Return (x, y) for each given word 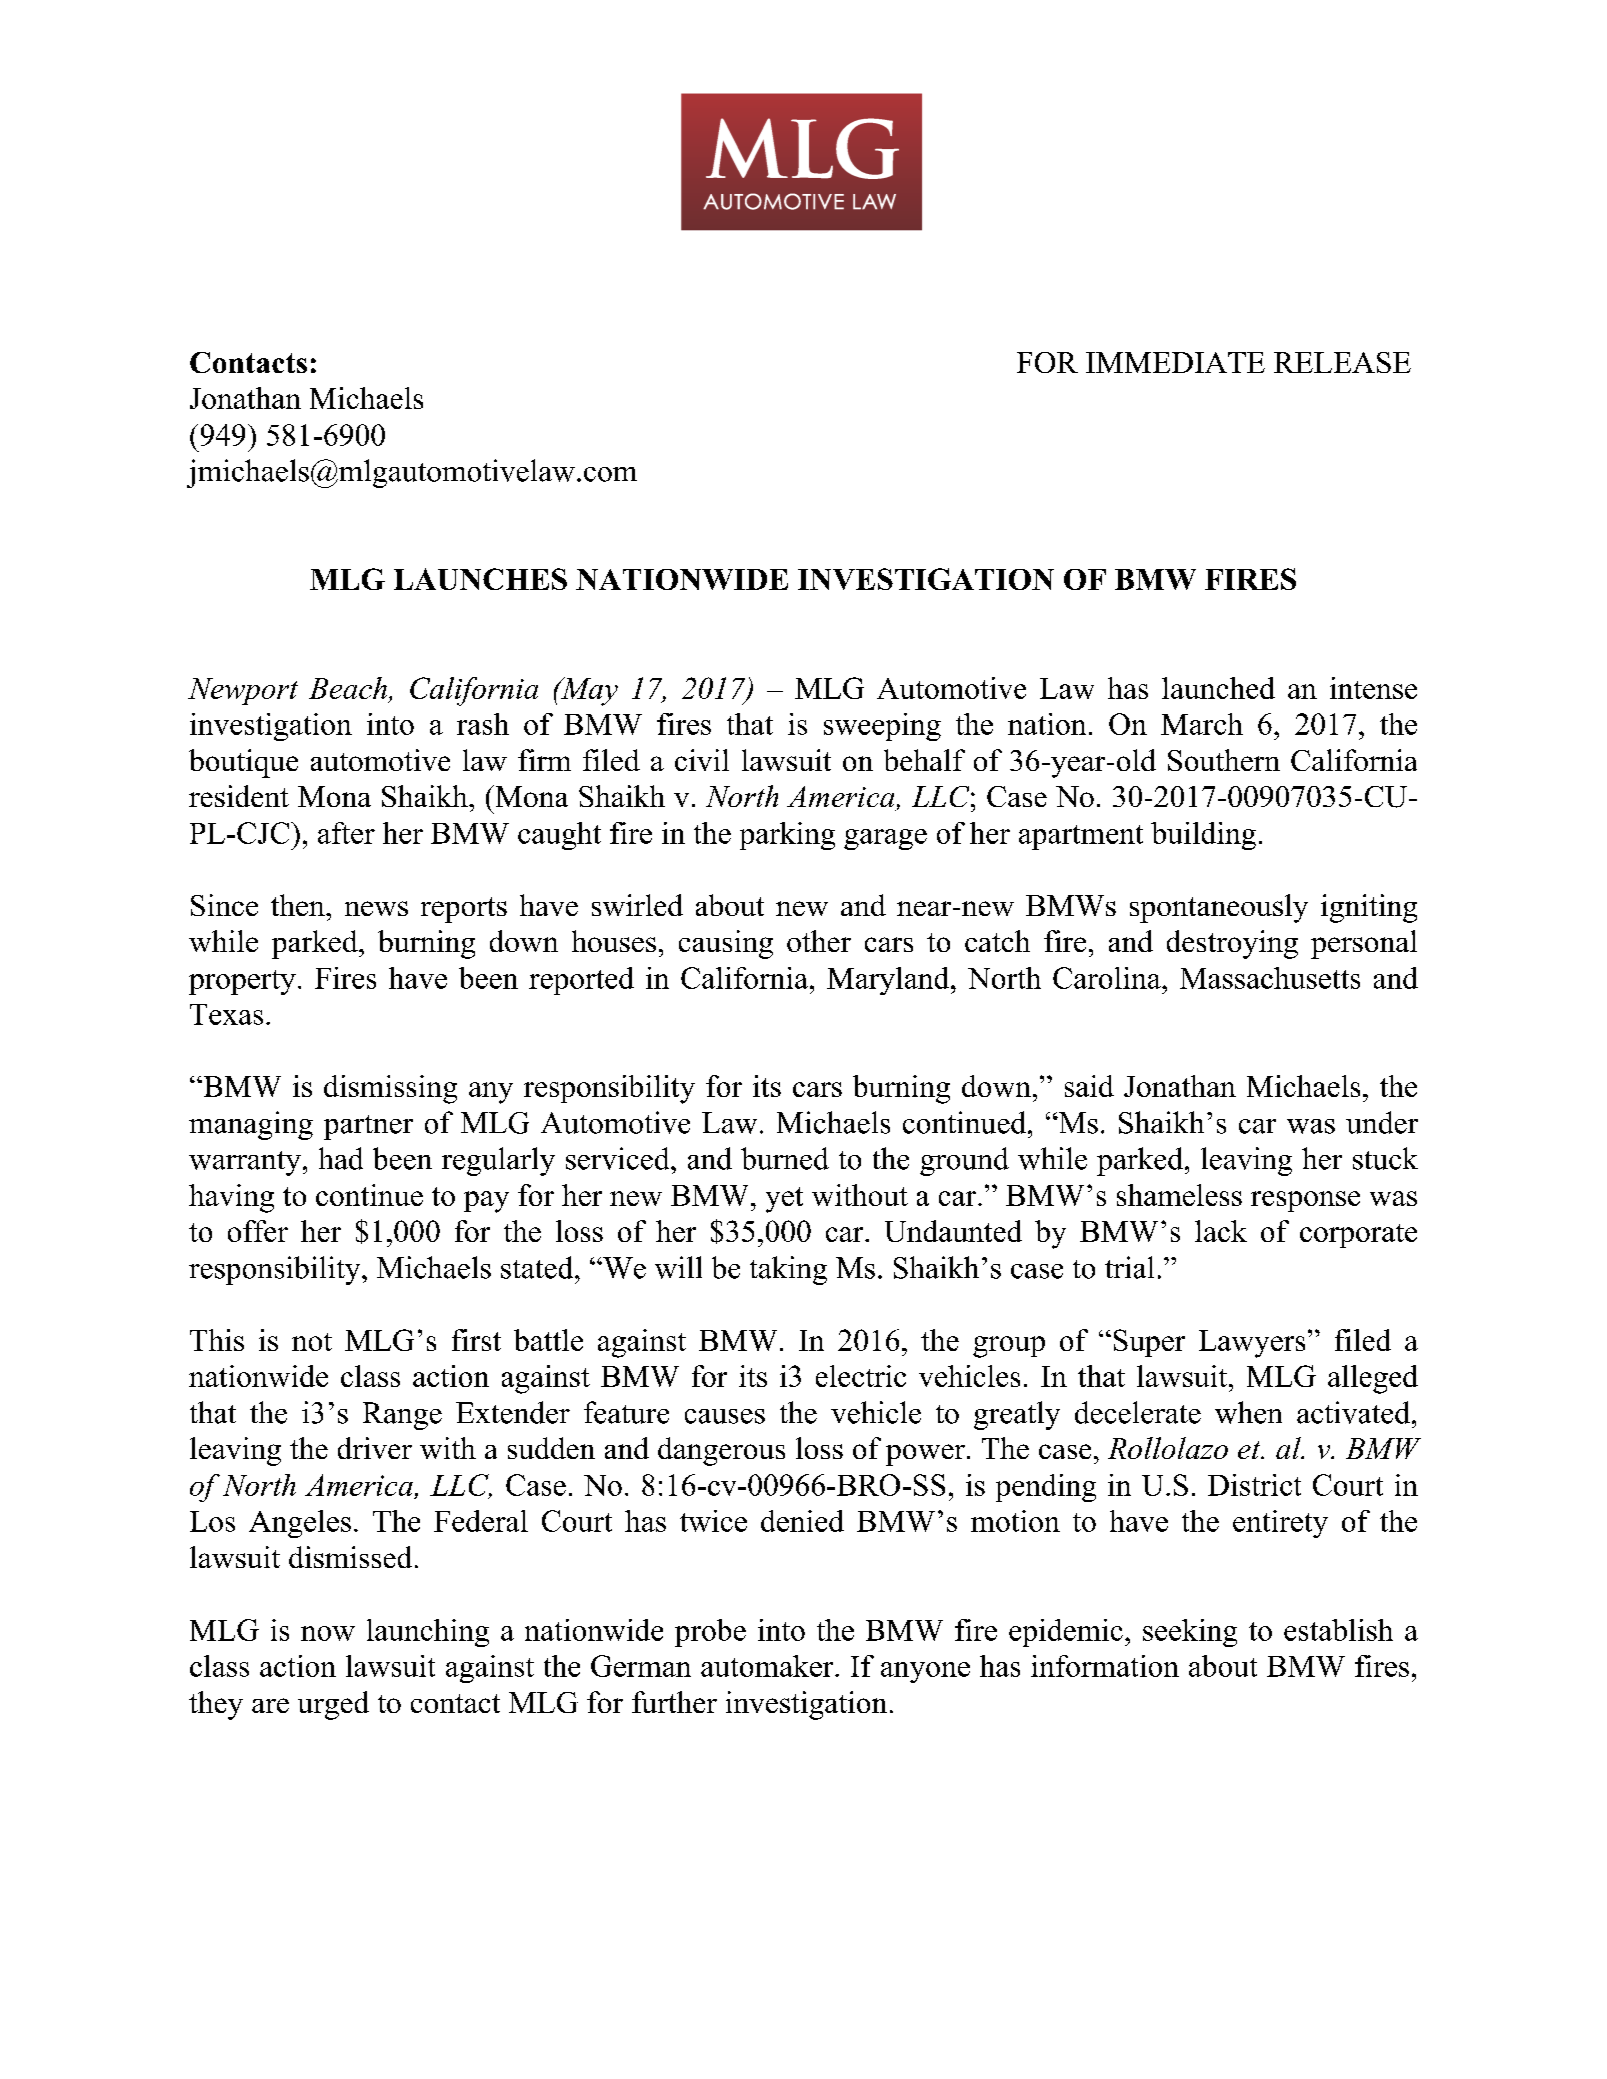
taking (788, 1270)
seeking (1190, 1633)
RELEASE (1342, 362)
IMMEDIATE (1175, 362)
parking (787, 836)
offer (258, 1231)
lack (1221, 1231)
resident (239, 796)
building (1203, 836)
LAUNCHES (480, 579)
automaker (768, 1666)
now (328, 1633)
